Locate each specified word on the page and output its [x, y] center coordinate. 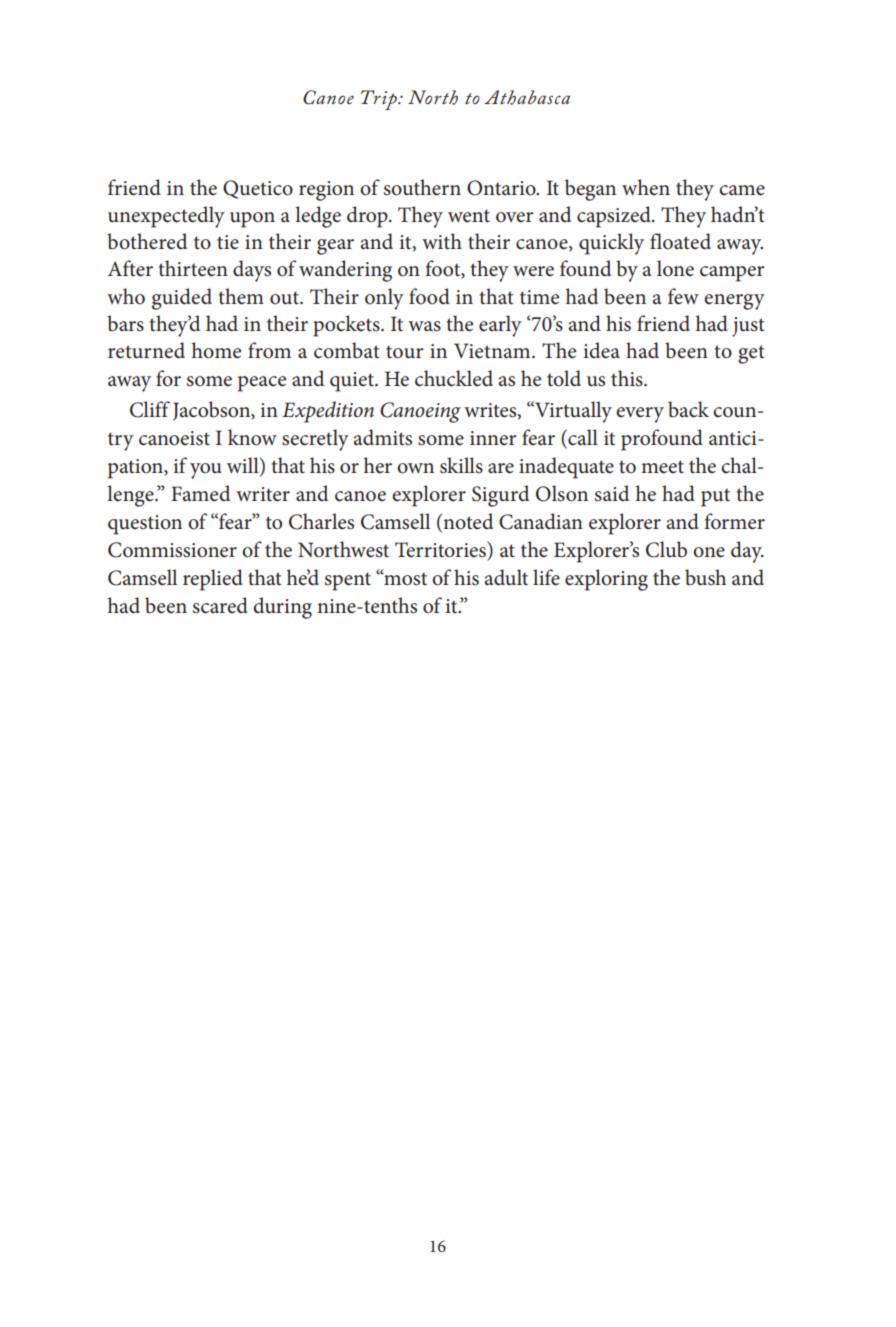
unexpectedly [166, 217]
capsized [615, 217]
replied [213, 580]
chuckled [454, 378]
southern [422, 187]
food [429, 296]
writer [263, 494]
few [683, 296]
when [646, 187]
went [469, 216]
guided [182, 299]
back [688, 409]
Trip [380, 100]
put [715, 497]
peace [262, 384]
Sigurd [500, 496]
